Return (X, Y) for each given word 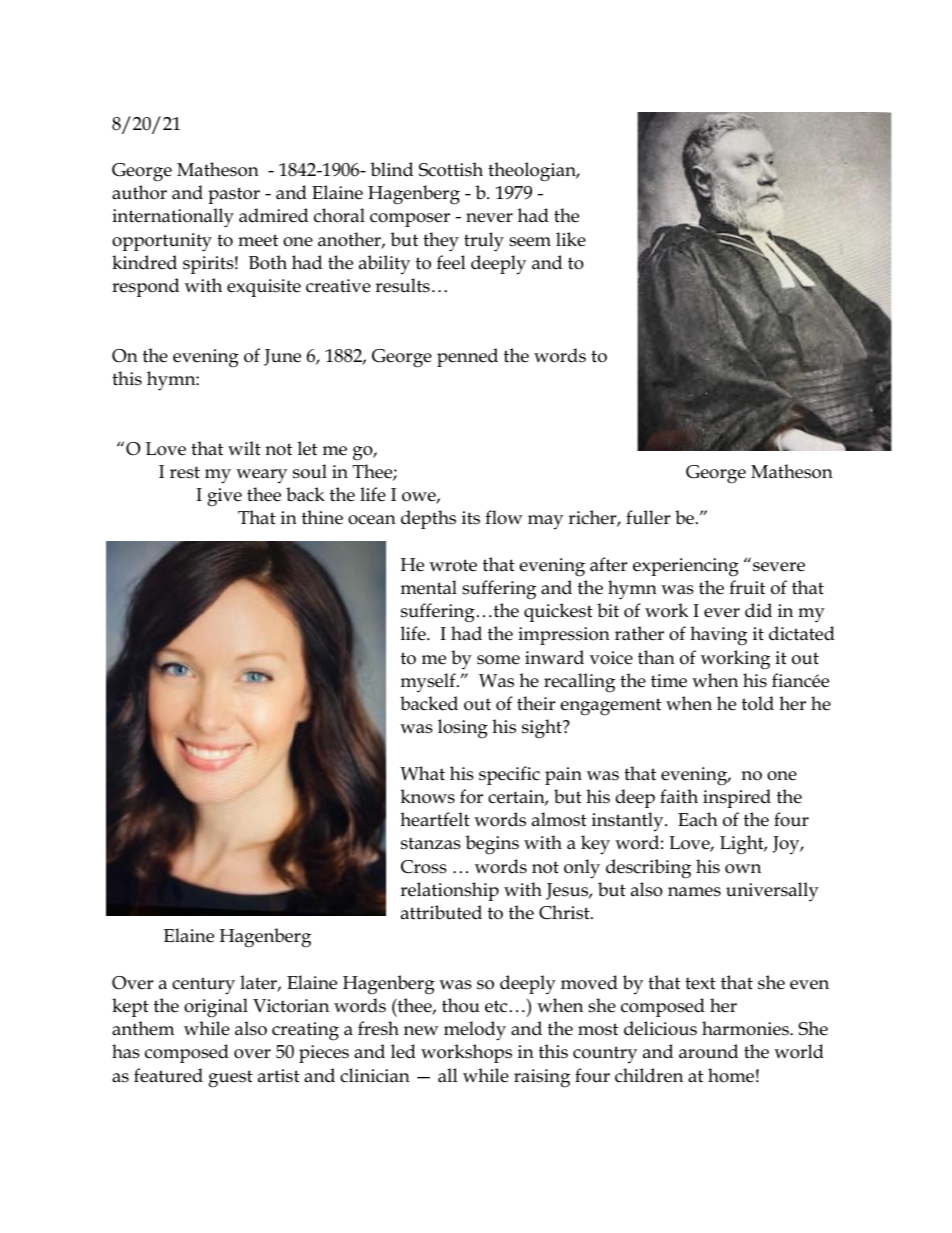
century (203, 986)
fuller (648, 517)
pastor (234, 195)
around (708, 1051)
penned (467, 357)
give (224, 497)
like (571, 239)
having (718, 636)
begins (492, 845)
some (498, 660)
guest (230, 1079)
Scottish (451, 169)
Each (698, 819)
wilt (244, 448)
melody (475, 1031)
